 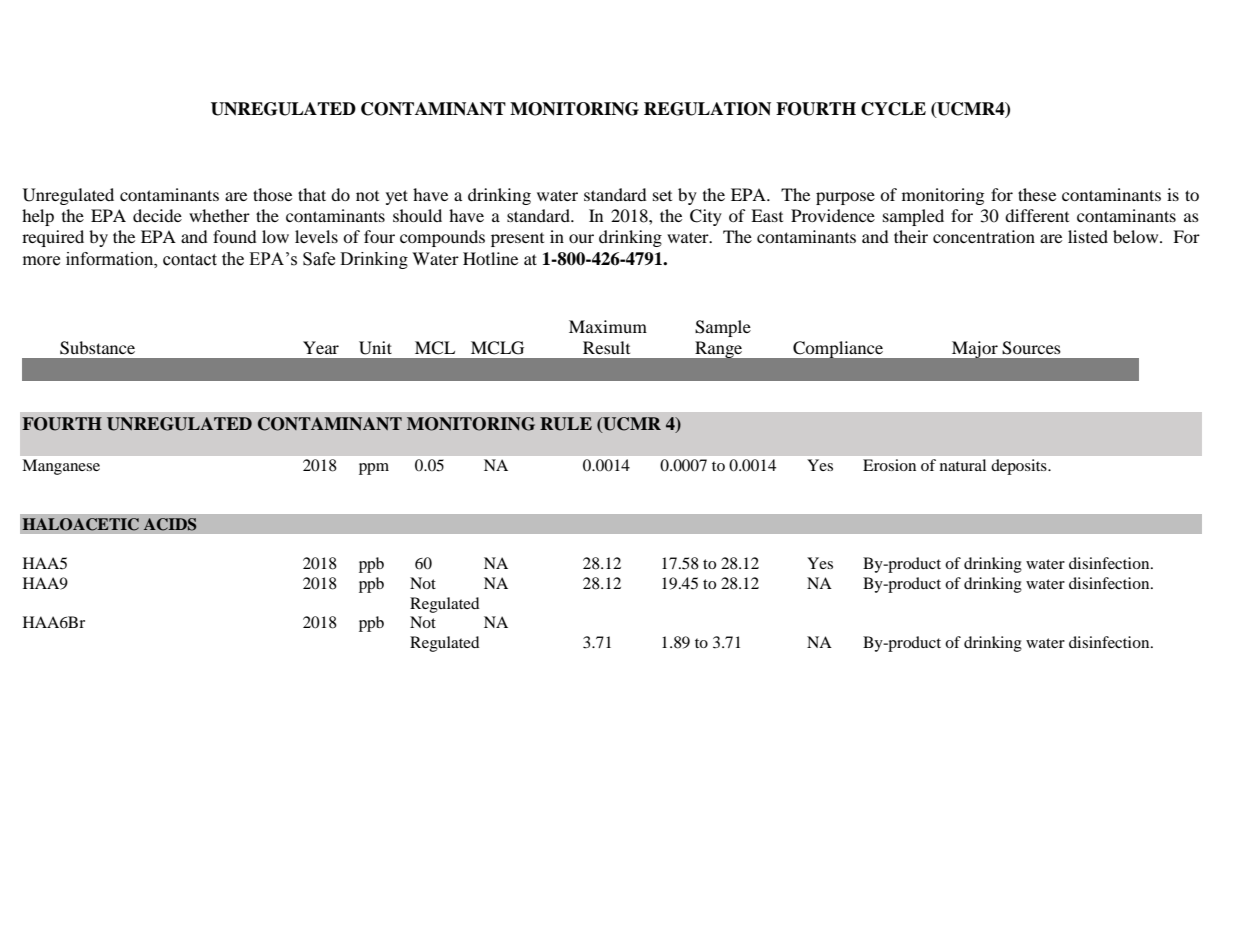 What do you see at coordinates (893, 109) in the document?
I see `CYCLE` at bounding box center [893, 109].
